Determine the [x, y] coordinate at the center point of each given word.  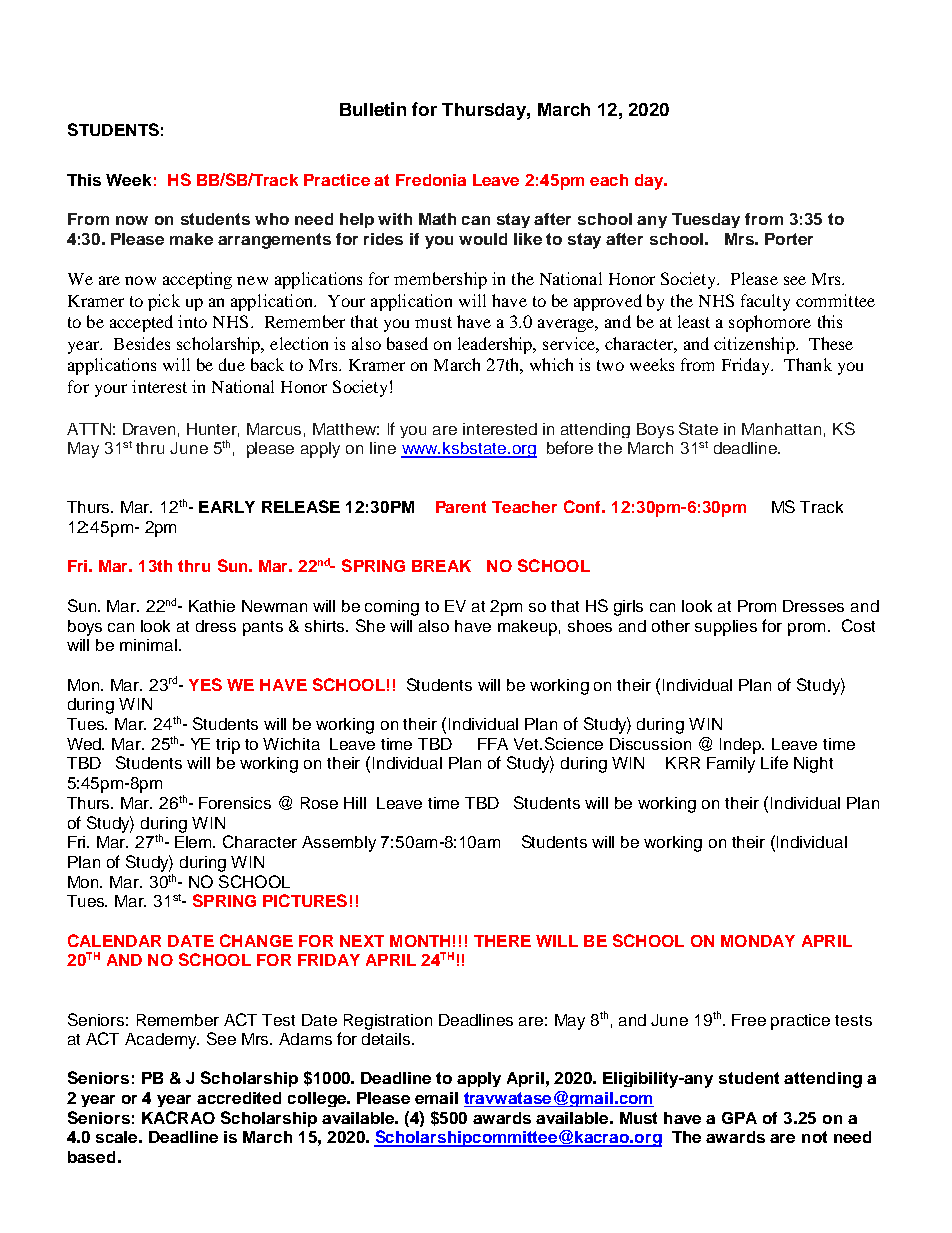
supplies [726, 628]
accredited [239, 1098]
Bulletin [373, 109]
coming [392, 608]
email [436, 1098]
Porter [789, 239]
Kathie [212, 606]
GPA [739, 1118]
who [272, 219]
